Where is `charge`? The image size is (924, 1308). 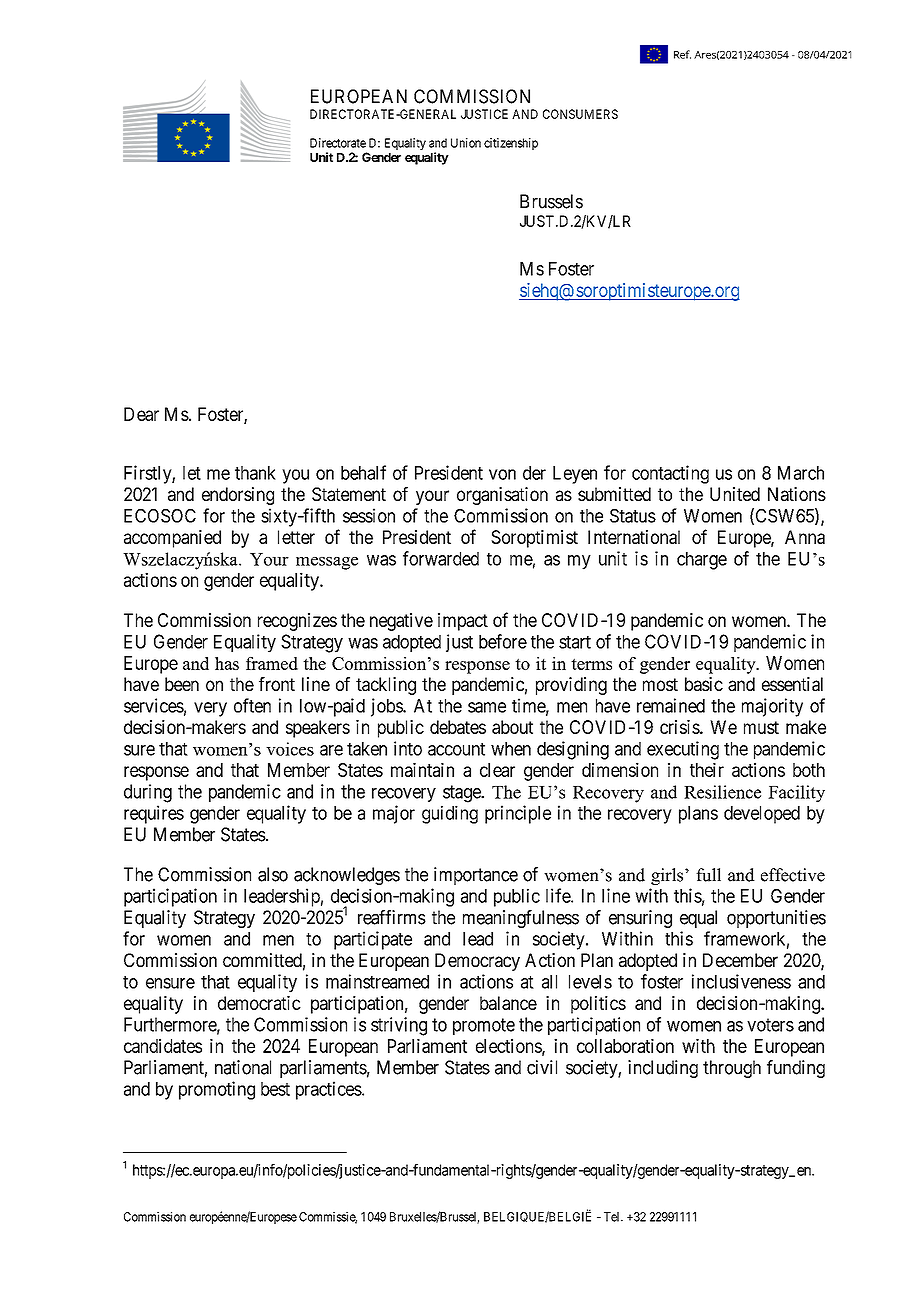 charge is located at coordinates (702, 561).
